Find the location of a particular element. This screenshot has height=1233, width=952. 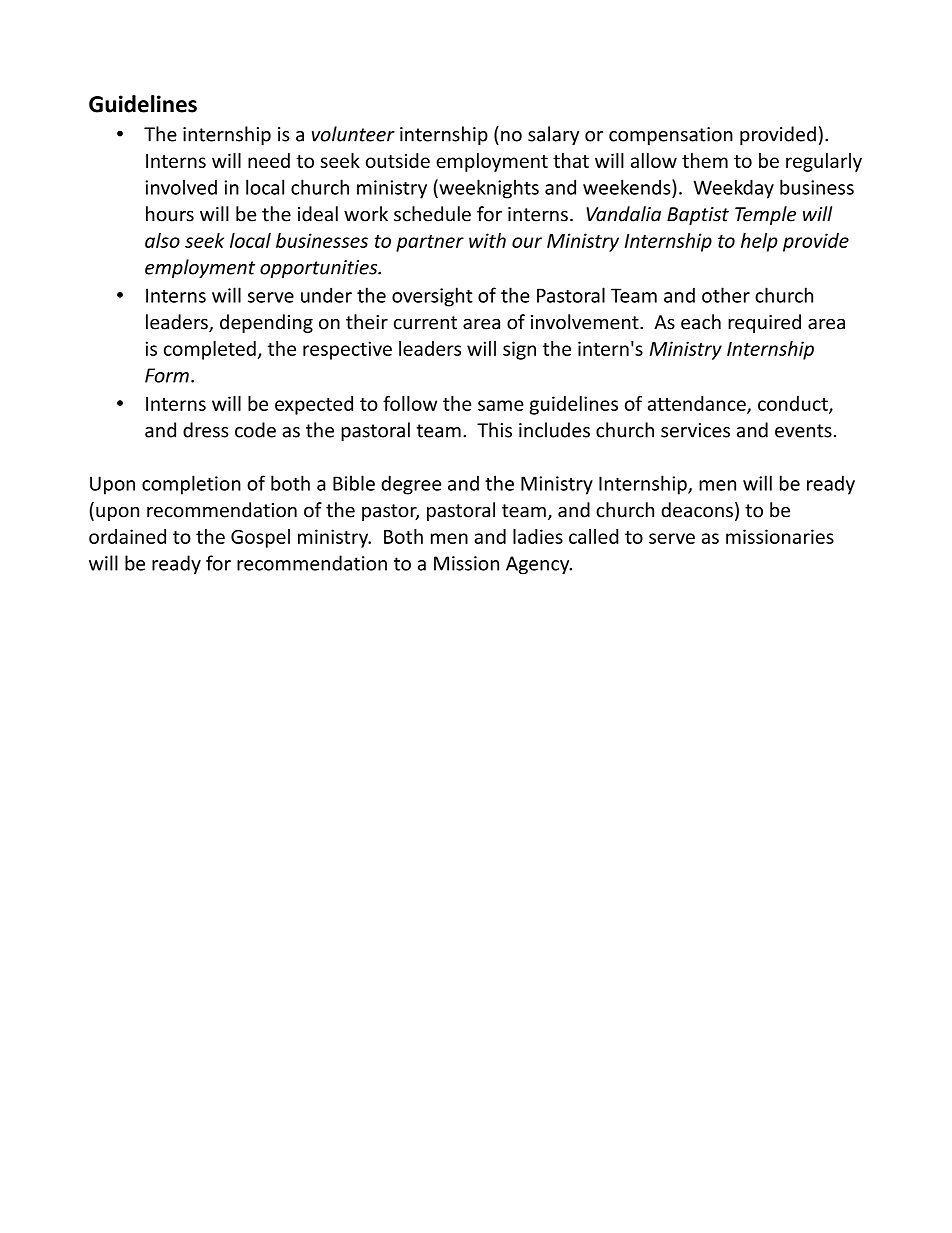

salary is located at coordinates (553, 135).
